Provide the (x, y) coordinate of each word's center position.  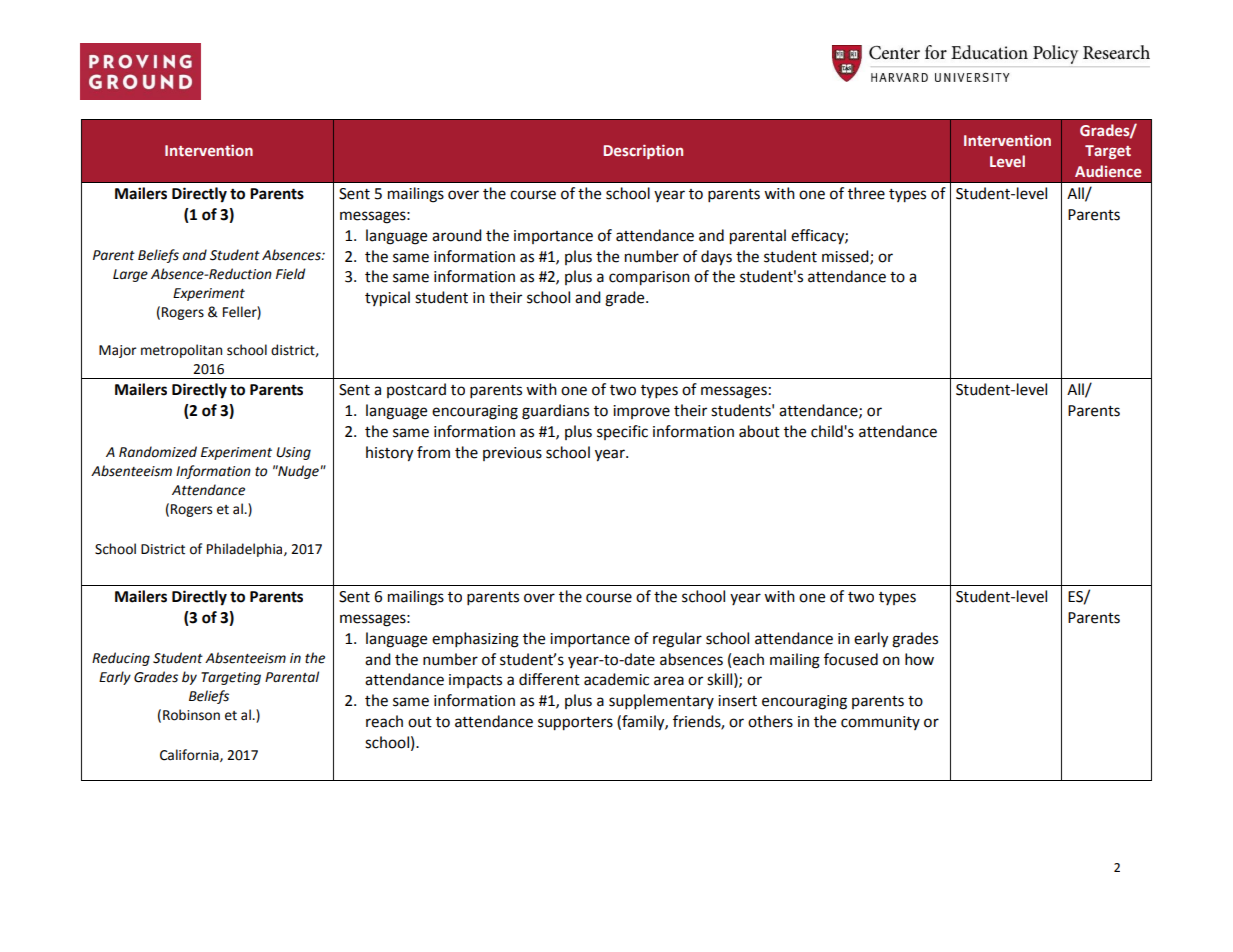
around (457, 235)
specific (622, 432)
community (880, 723)
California (190, 755)
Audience (1108, 171)
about (759, 431)
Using (293, 453)
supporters (575, 724)
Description (643, 152)
